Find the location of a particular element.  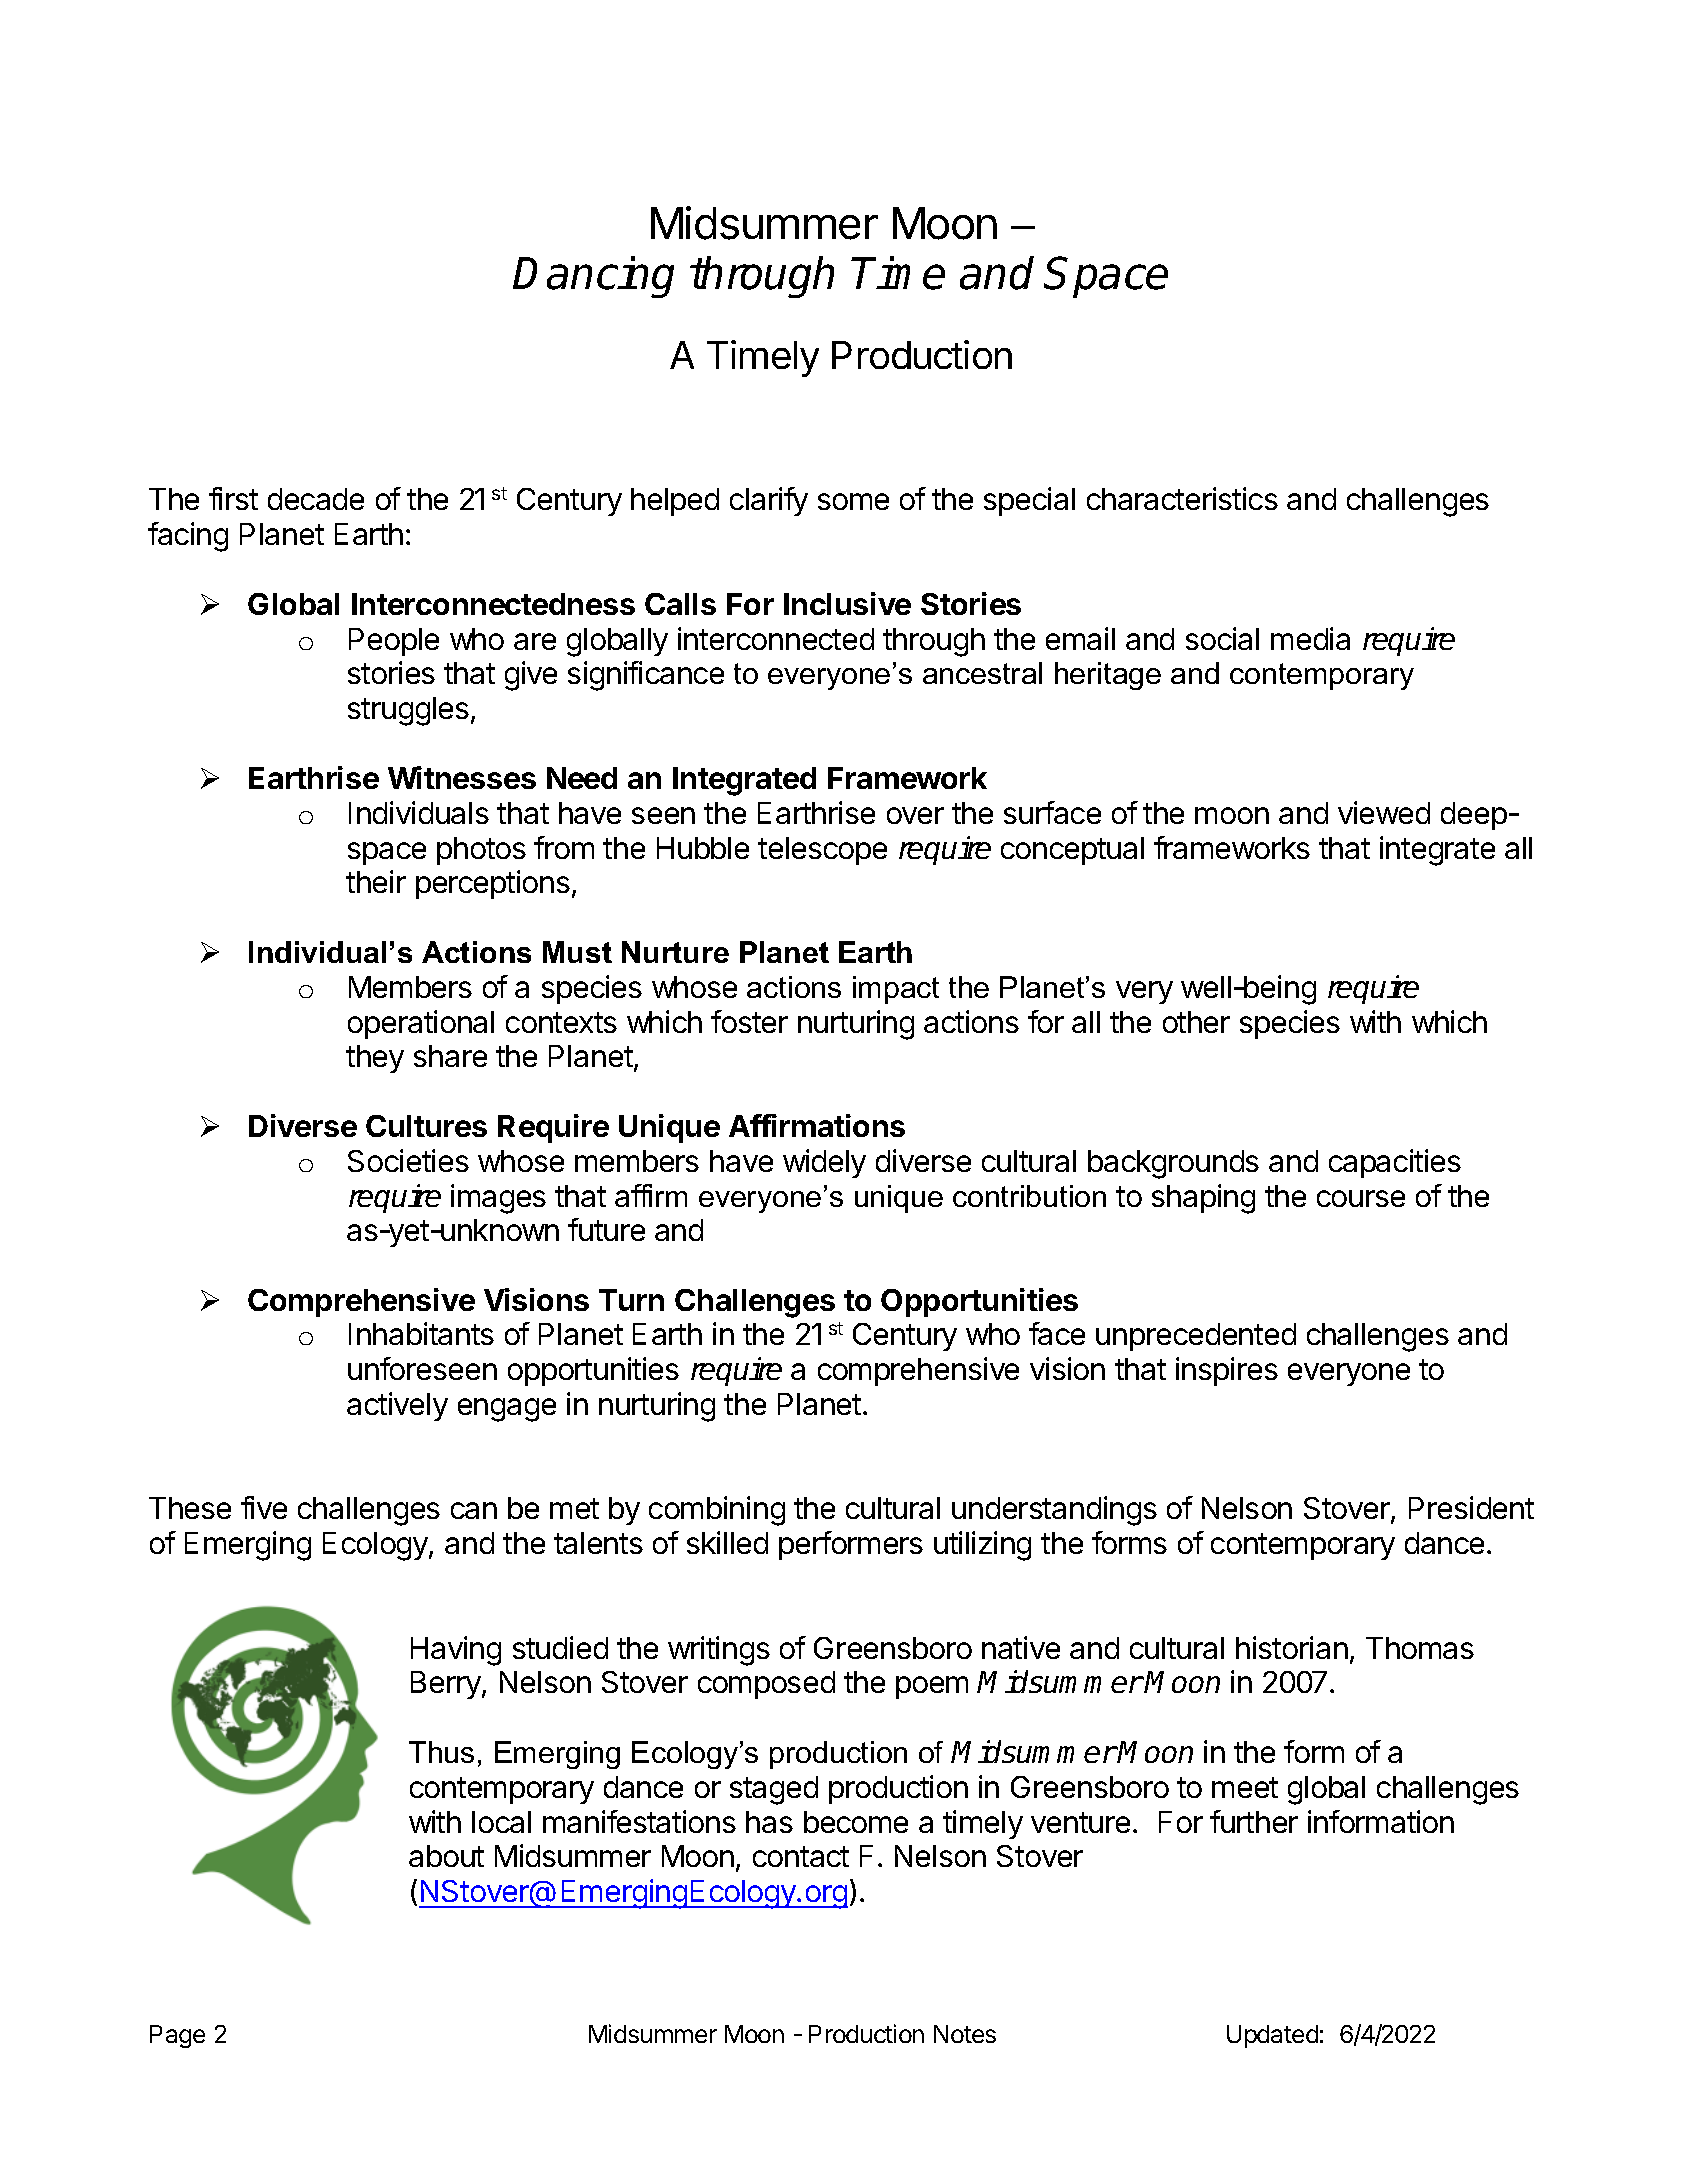

composed is located at coordinates (766, 1685).
